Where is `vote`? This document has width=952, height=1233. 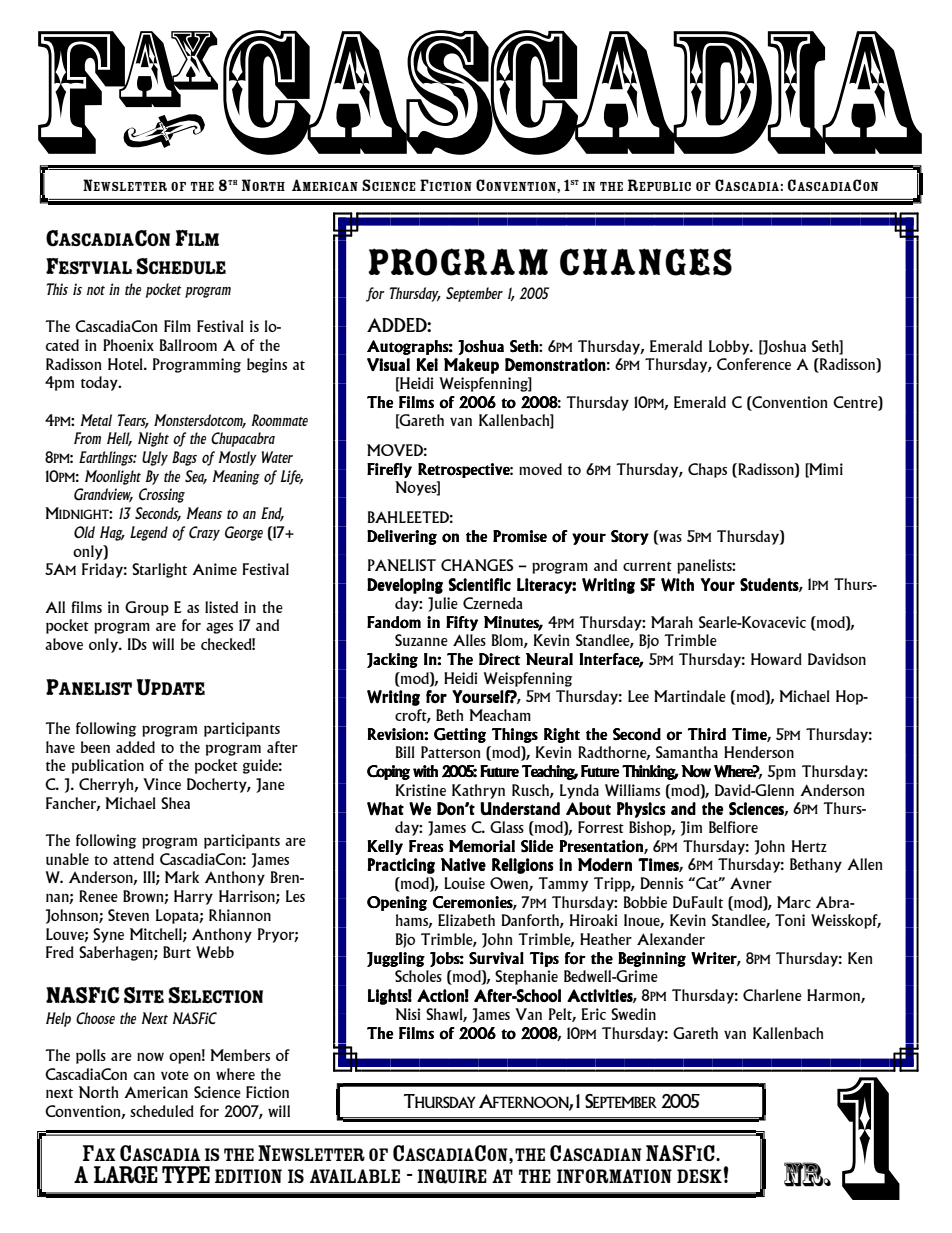 vote is located at coordinates (175, 1075).
